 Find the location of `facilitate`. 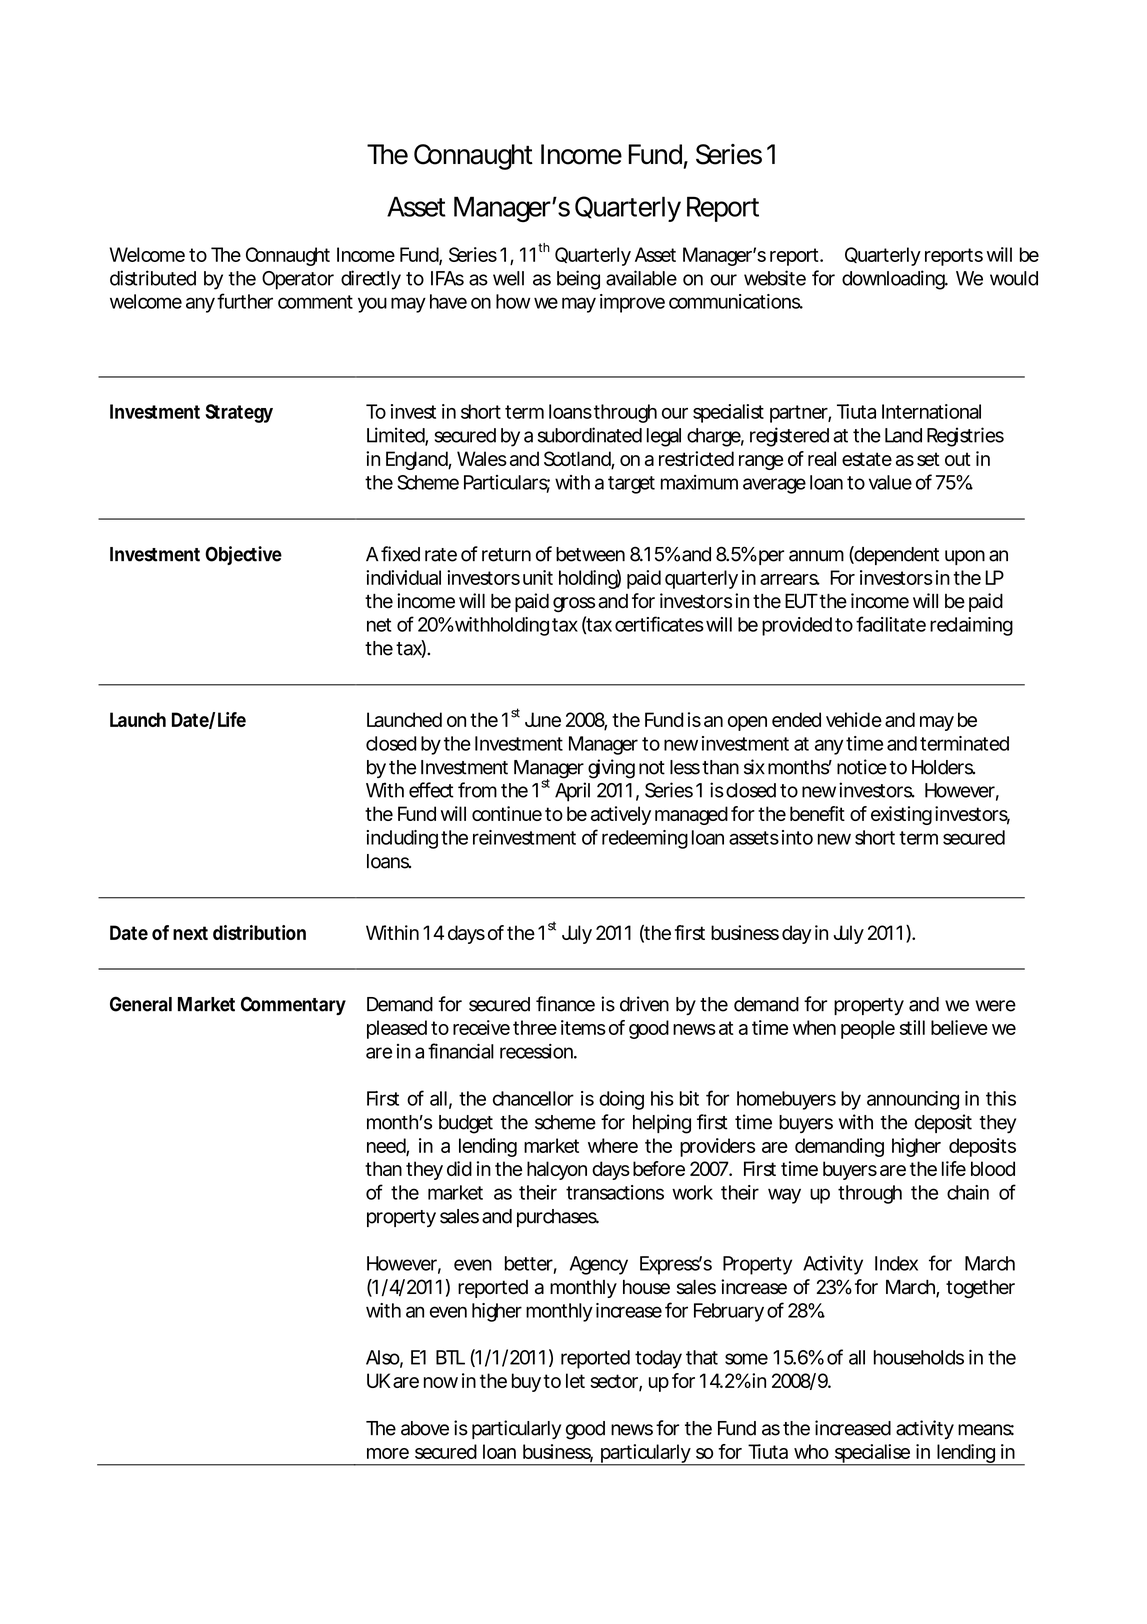

facilitate is located at coordinates (891, 624).
